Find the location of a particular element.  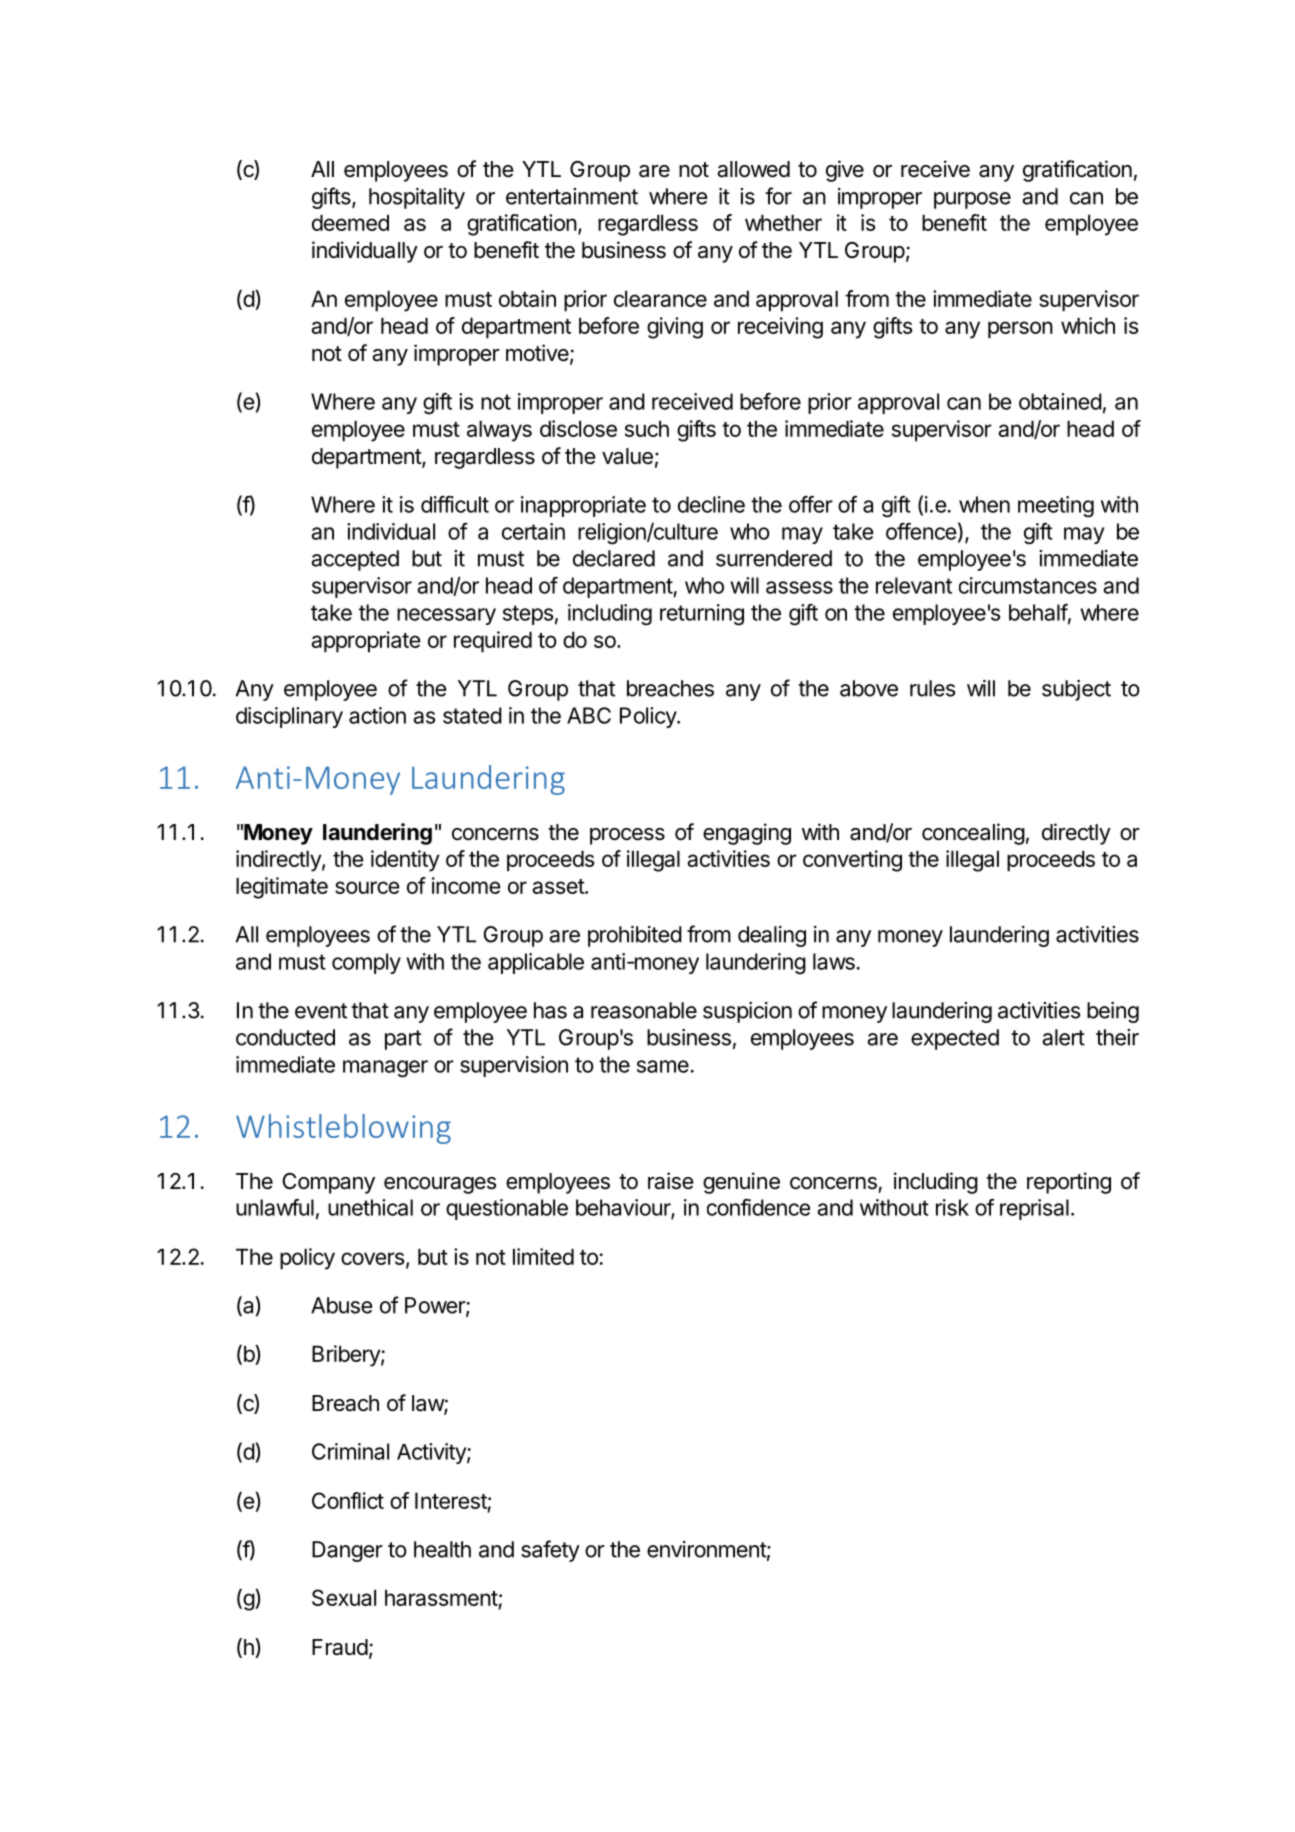

deemed is located at coordinates (350, 222).
